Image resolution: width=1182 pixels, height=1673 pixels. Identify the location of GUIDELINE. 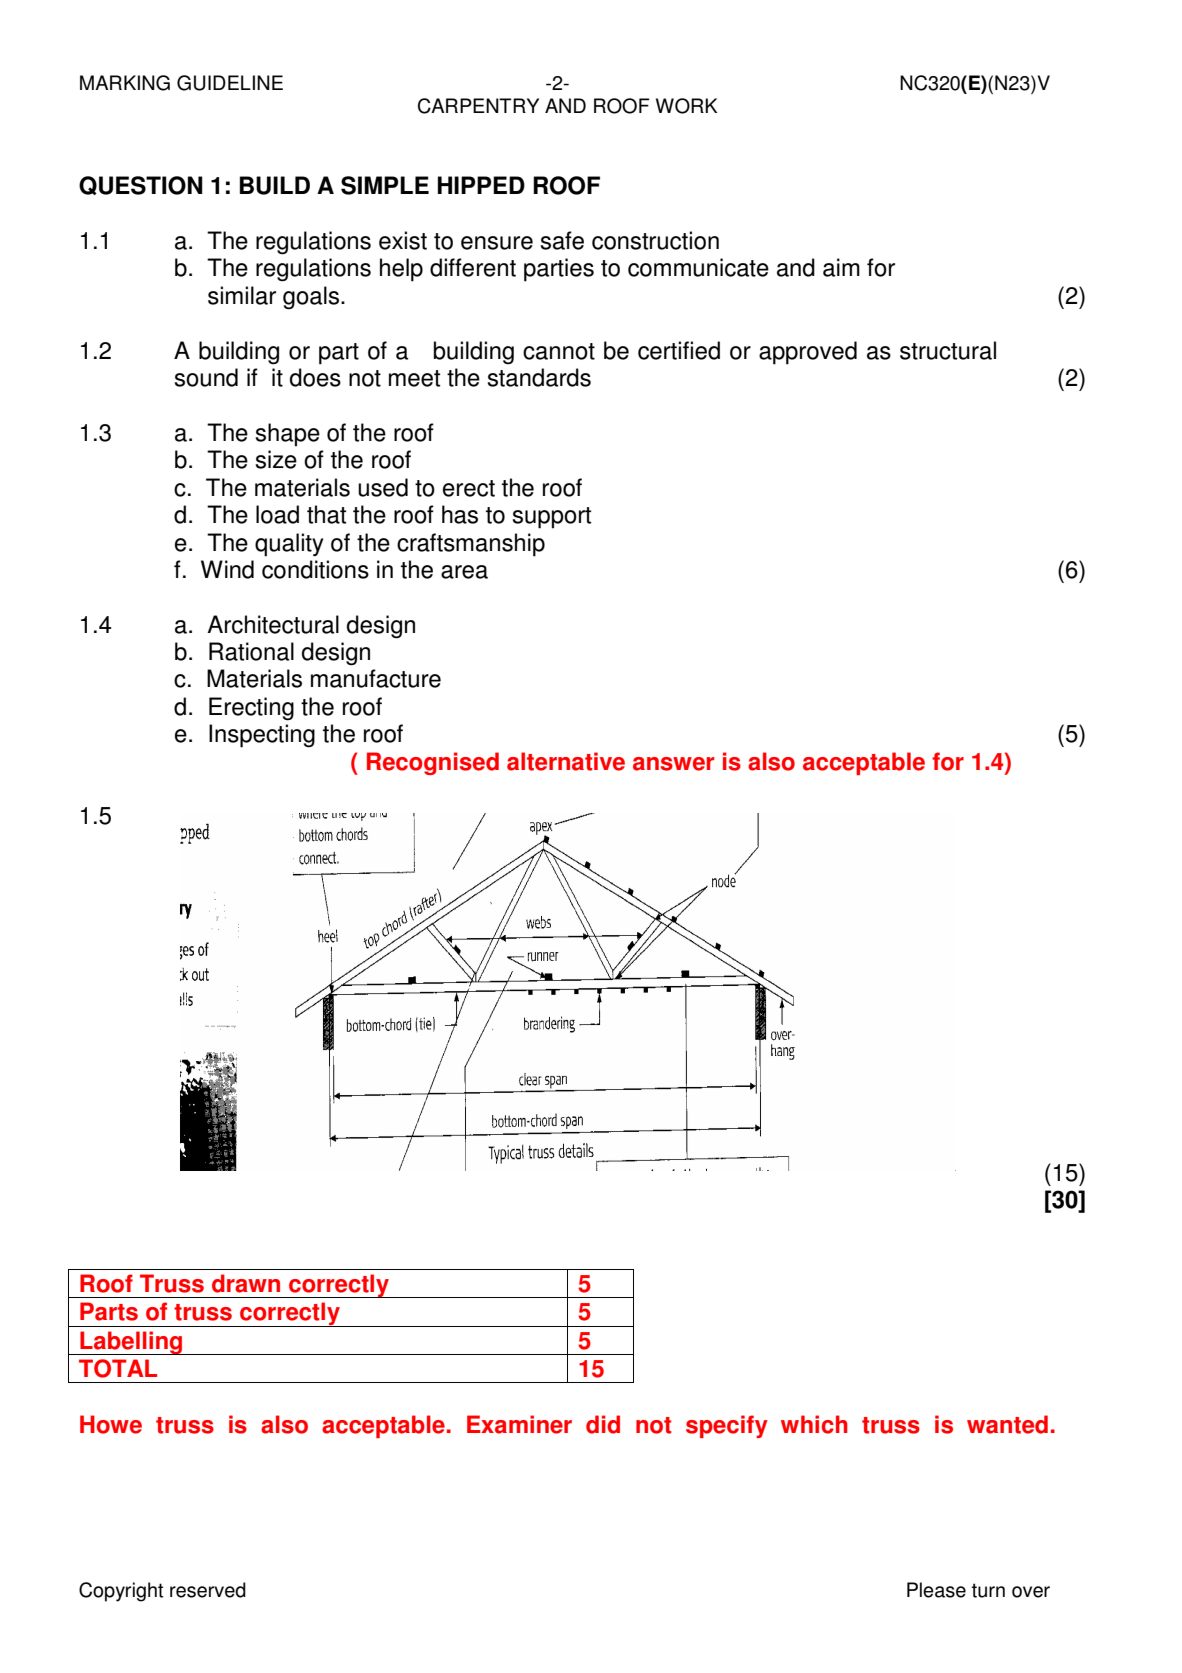
(230, 83).
